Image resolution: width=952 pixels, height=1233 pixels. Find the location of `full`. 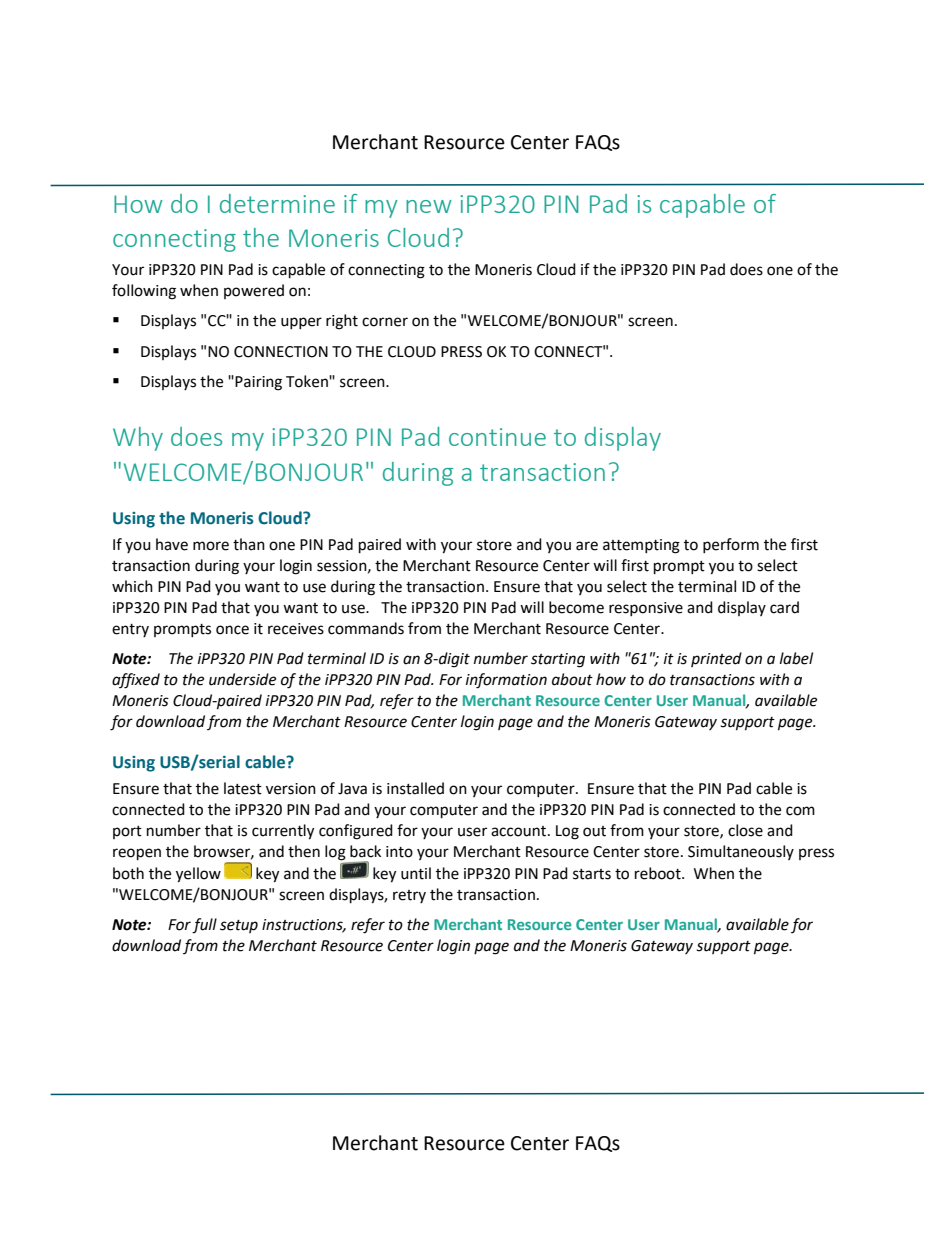

full is located at coordinates (204, 926).
